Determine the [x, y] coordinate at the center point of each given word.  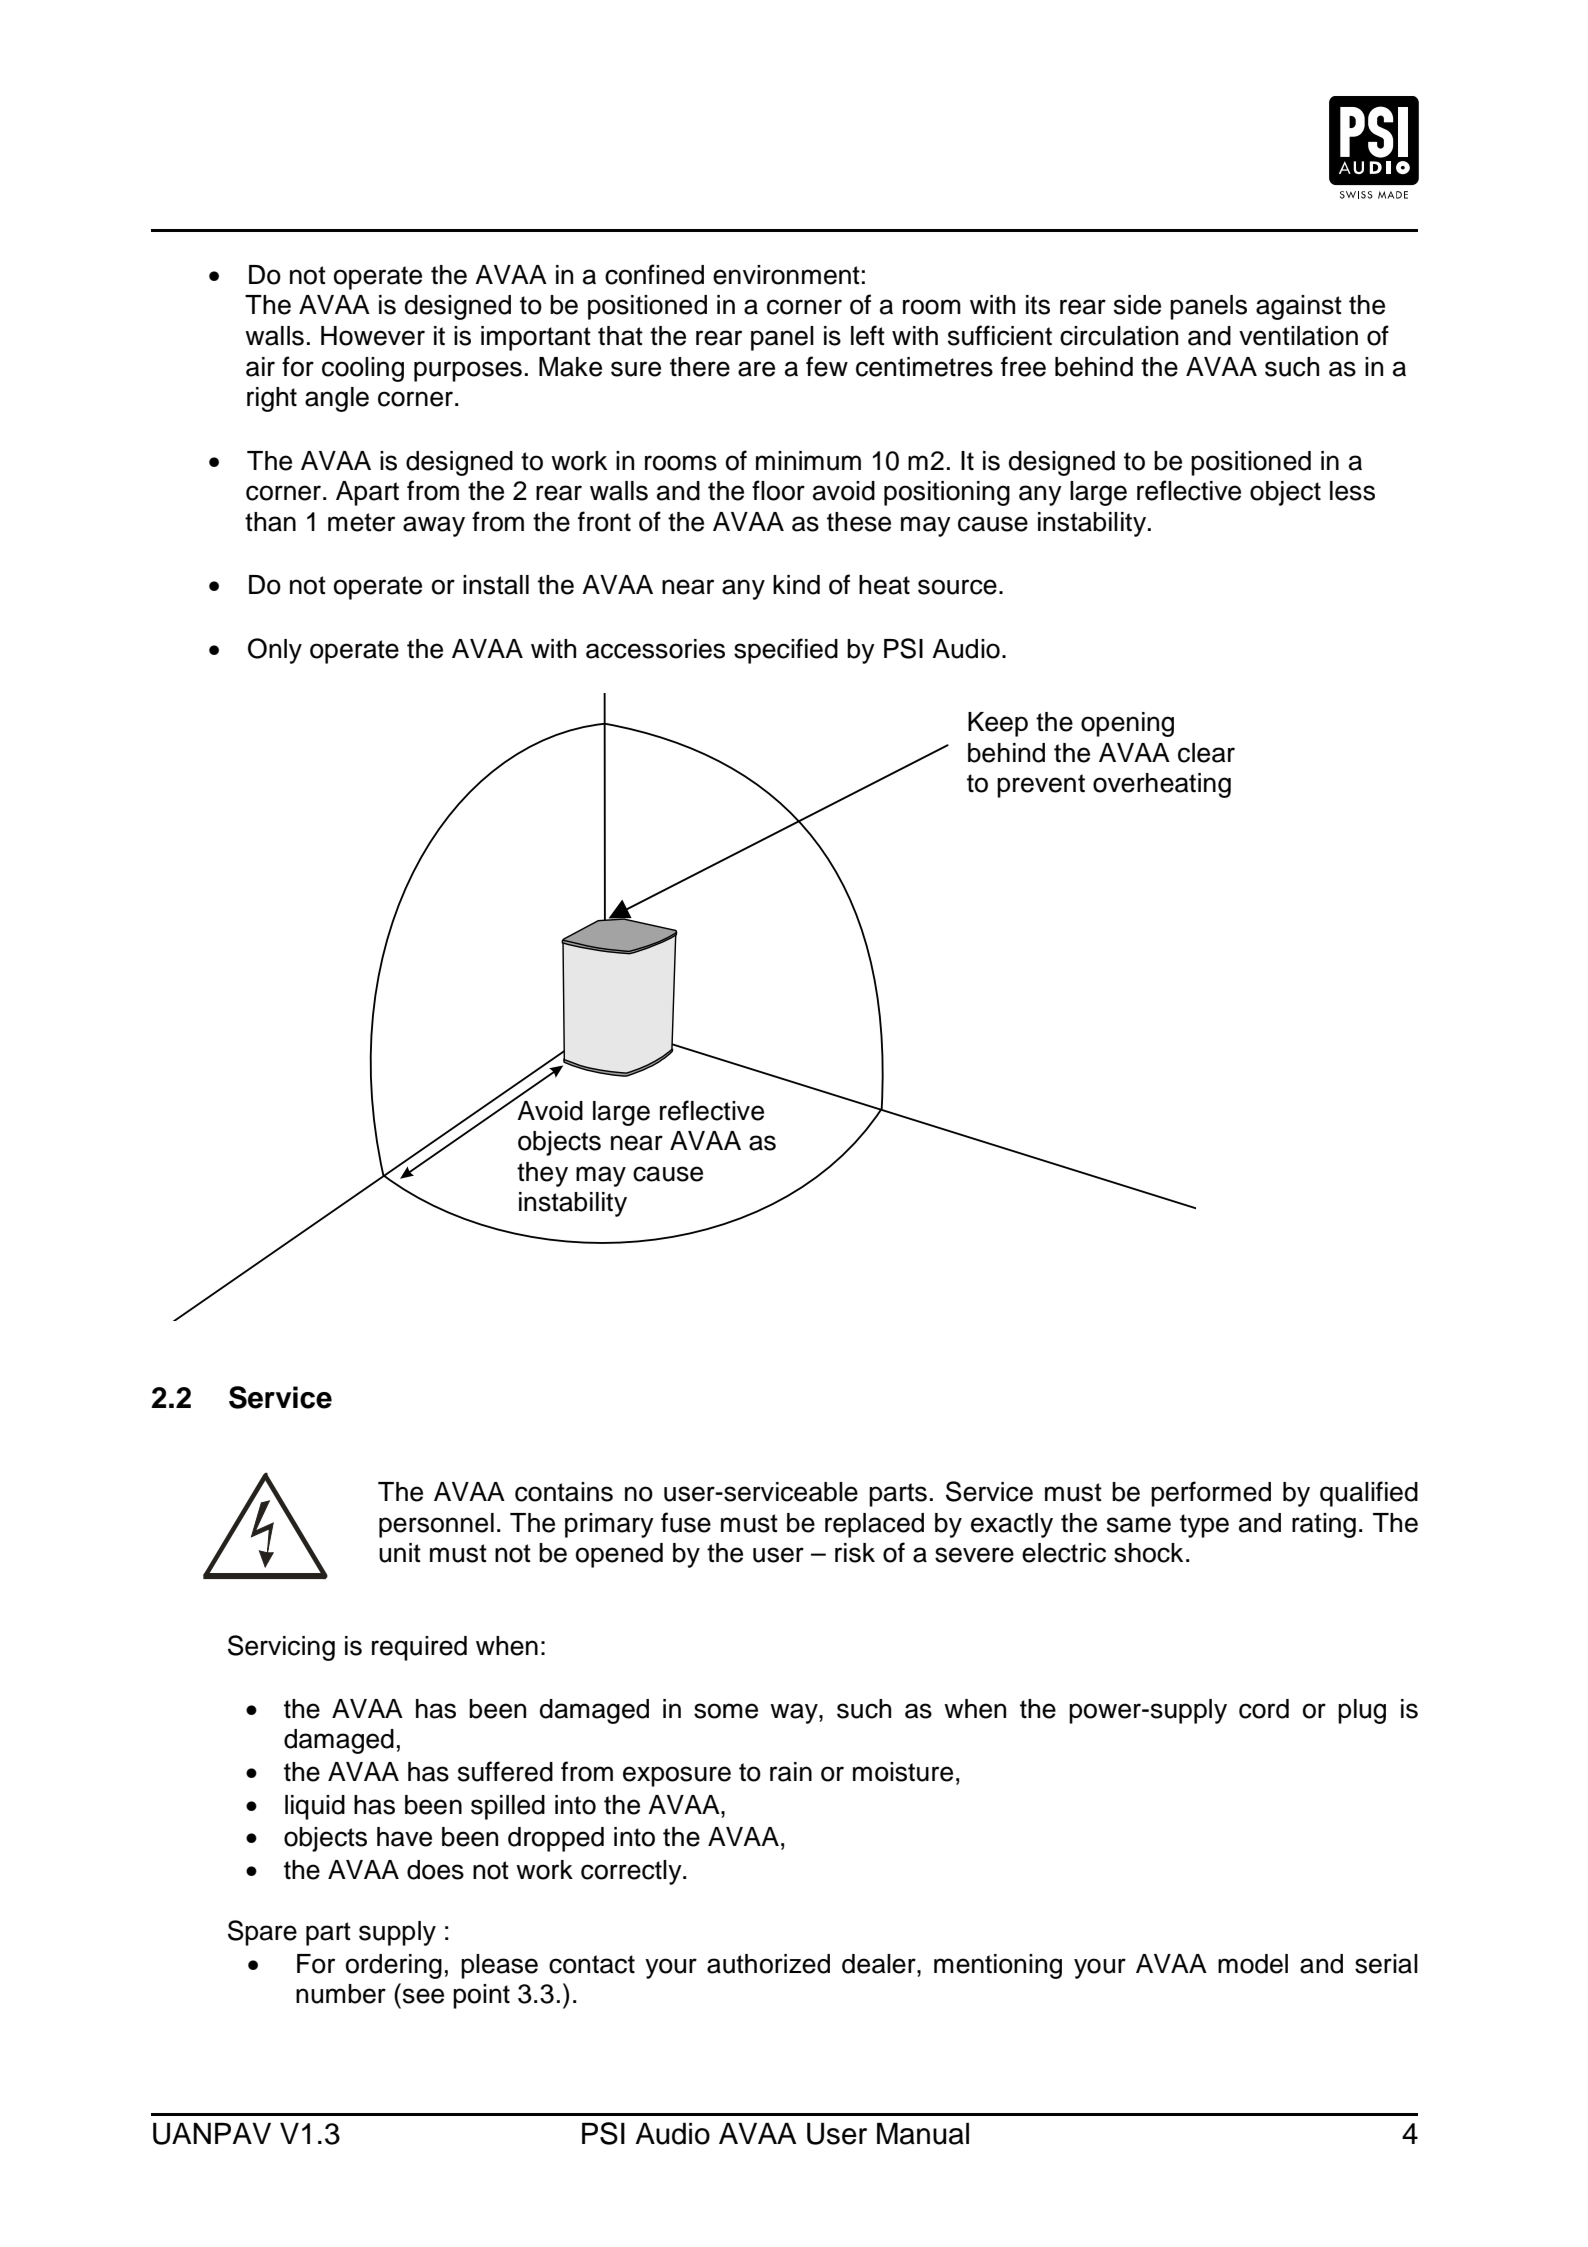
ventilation [1298, 336]
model [1253, 1964]
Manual [923, 2134]
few [827, 366]
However [373, 336]
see [423, 1996]
